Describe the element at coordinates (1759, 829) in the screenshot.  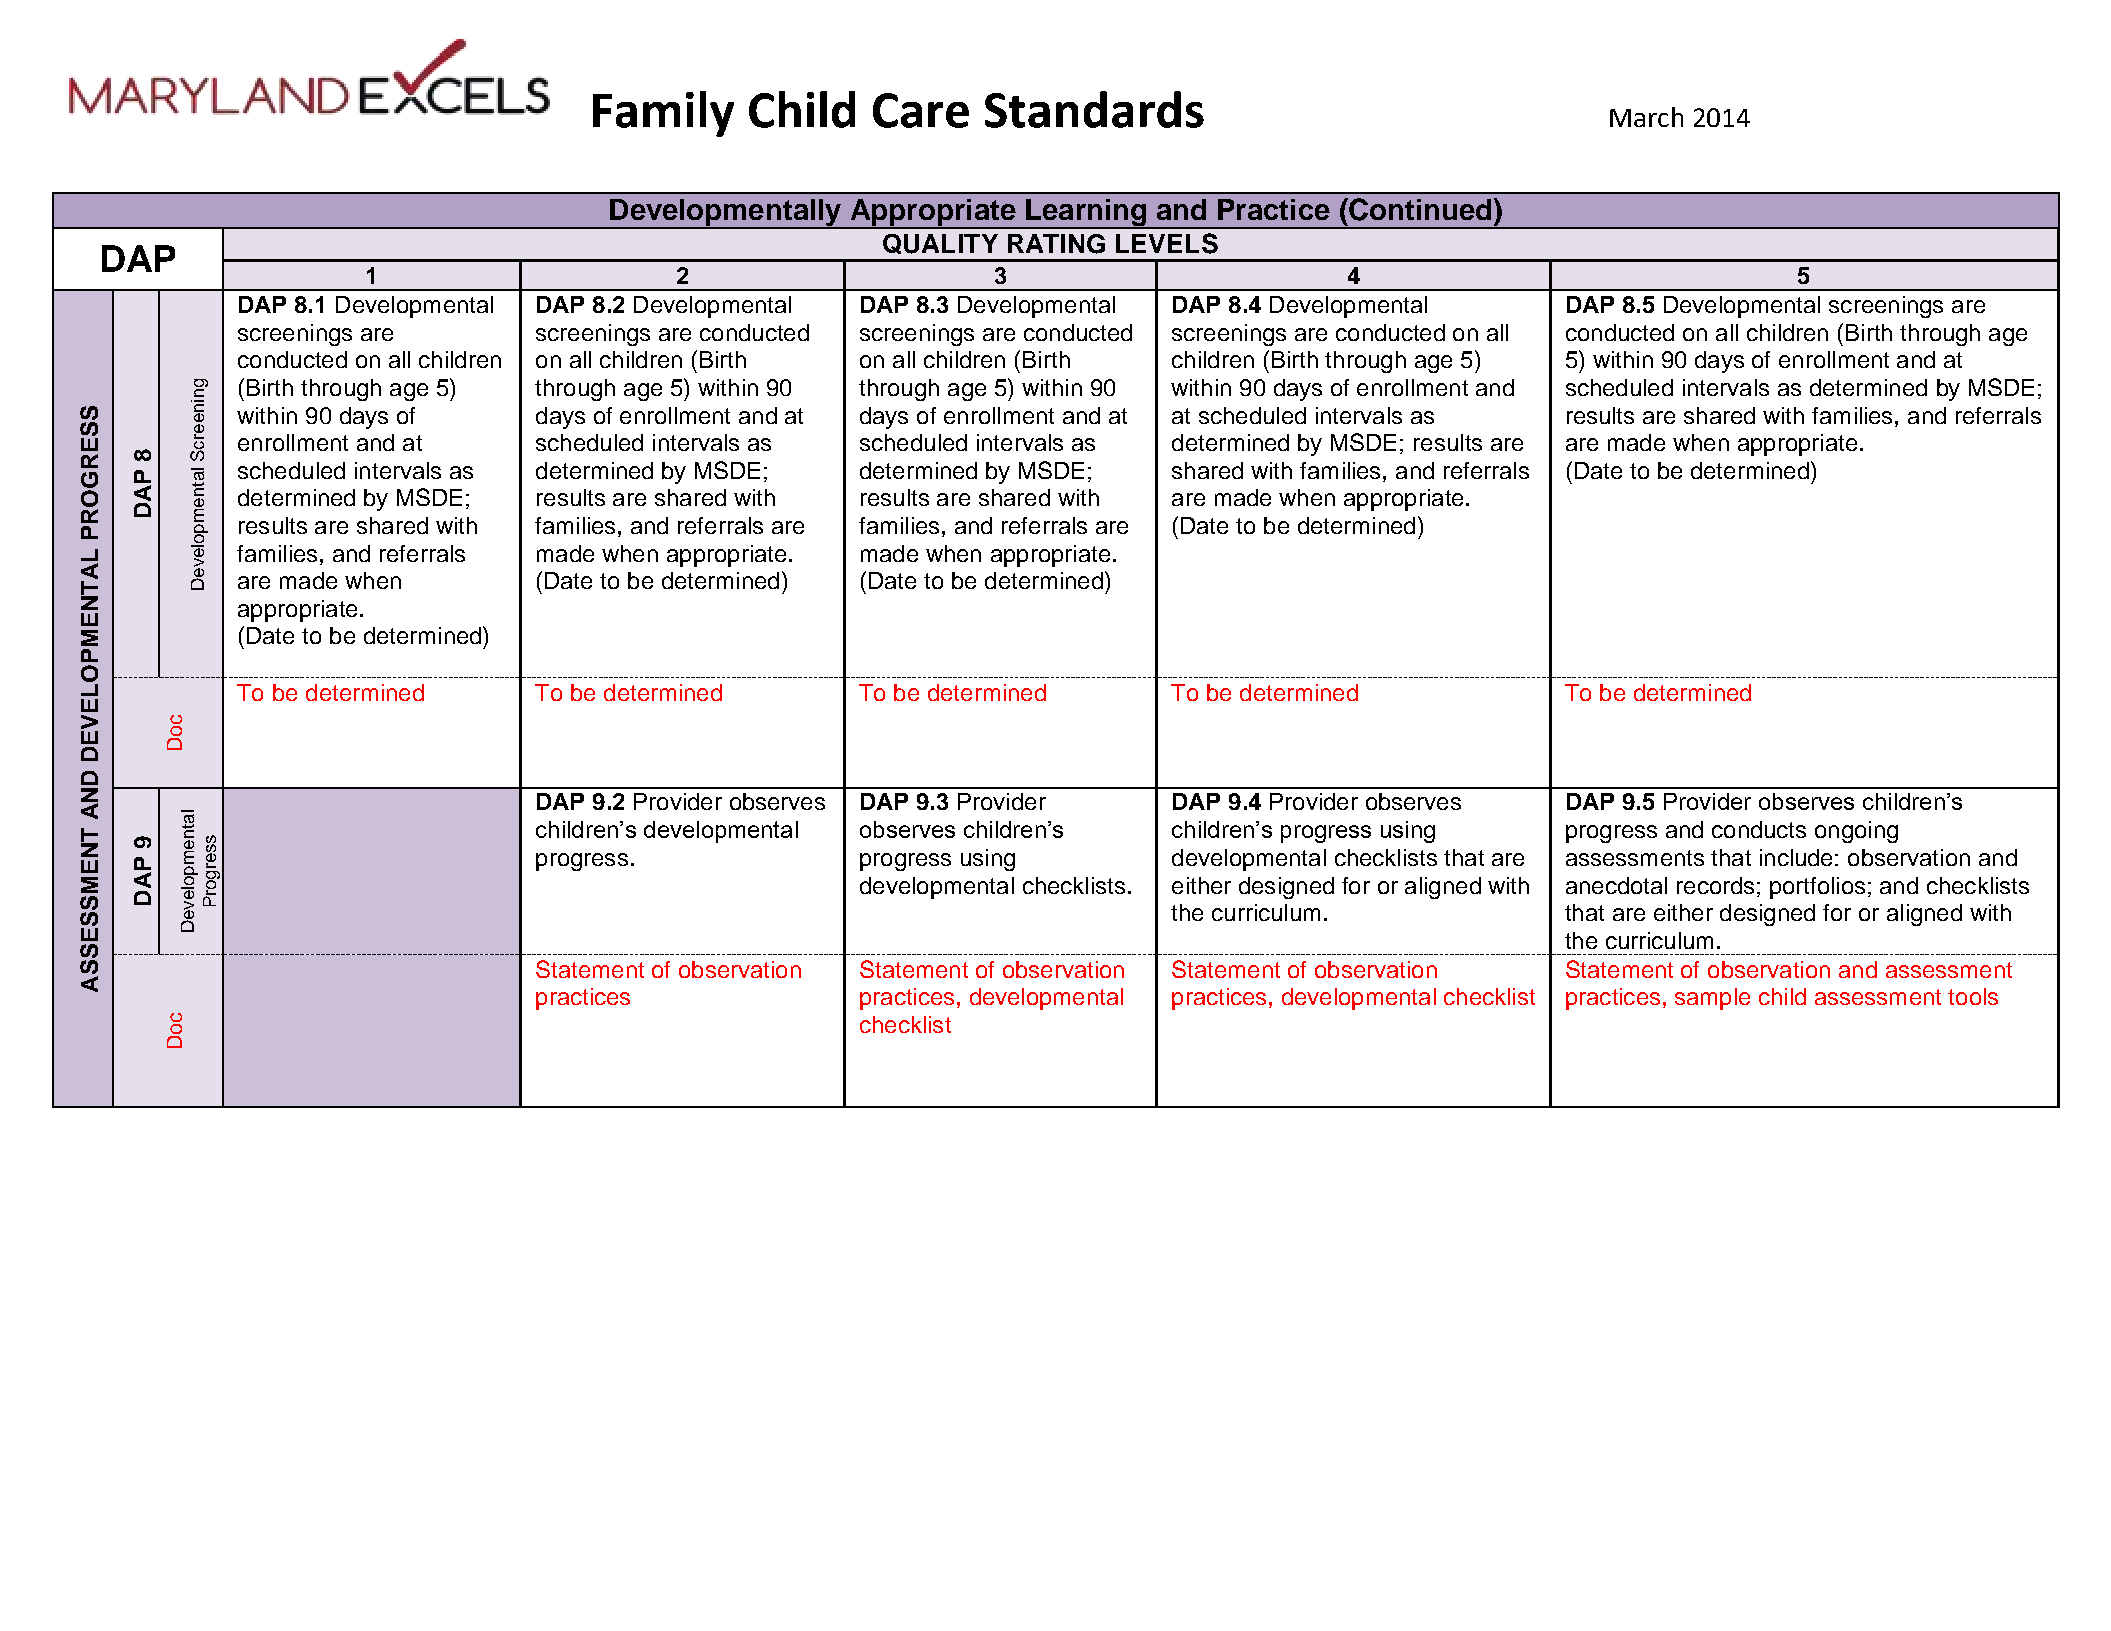
I see `conducts` at that location.
